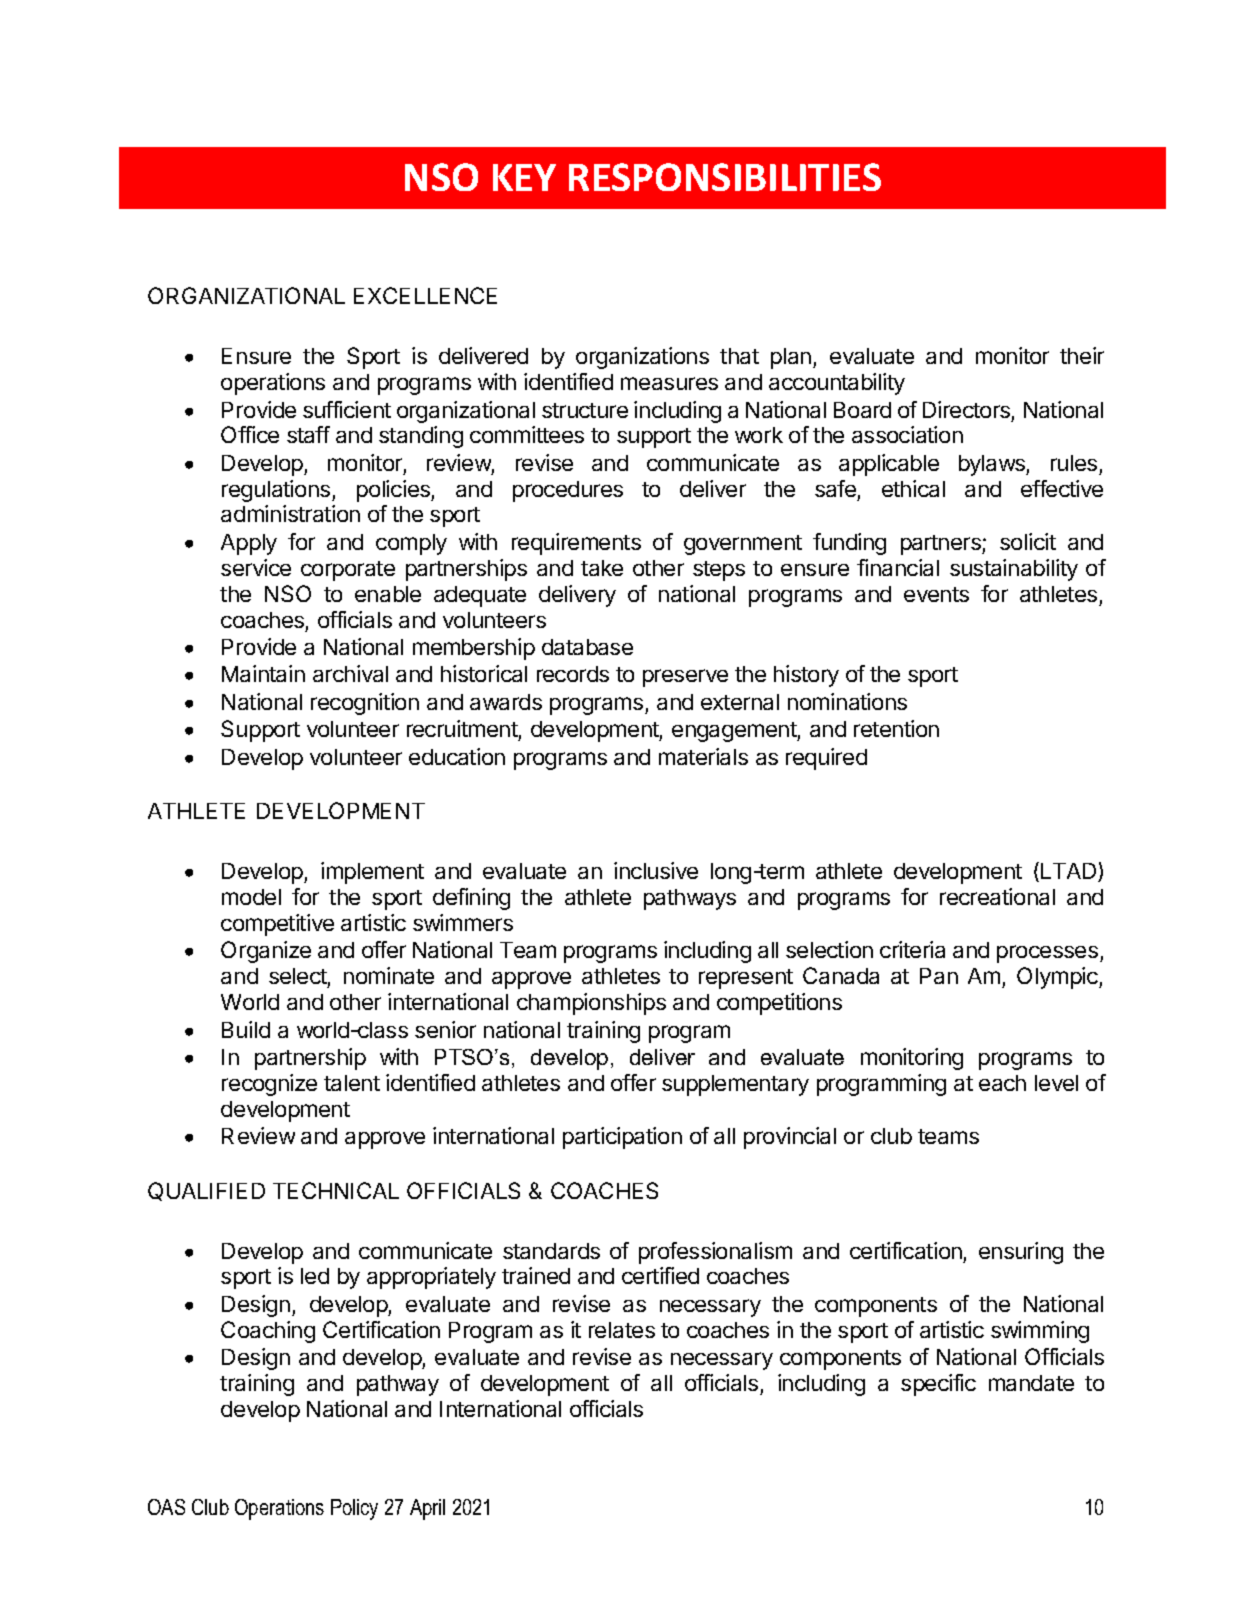 This document has height=1621, width=1252. Describe the element at coordinates (266, 952) in the document. I see `Organize` at that location.
